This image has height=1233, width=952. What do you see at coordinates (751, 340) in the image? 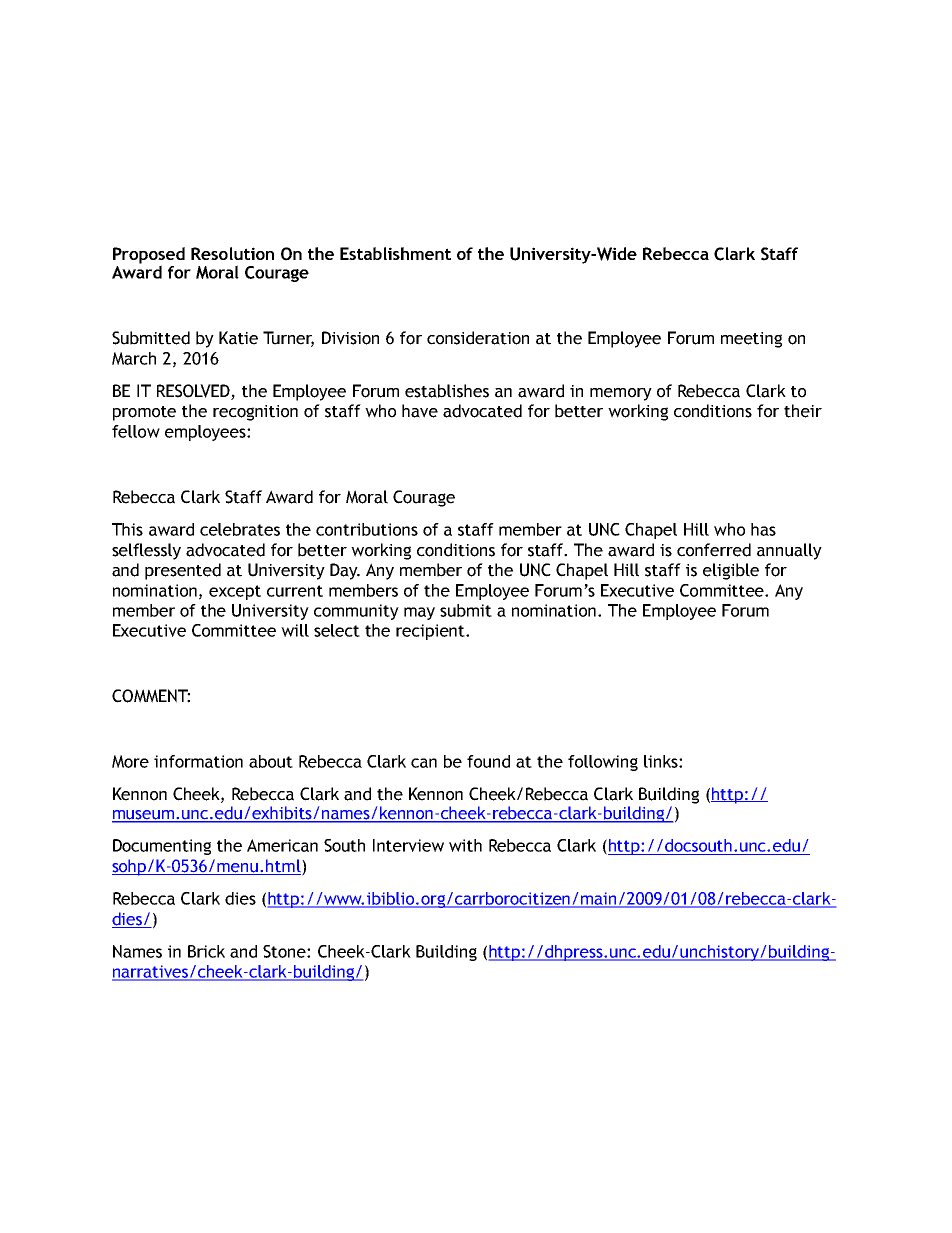
I see `meeting` at bounding box center [751, 340].
